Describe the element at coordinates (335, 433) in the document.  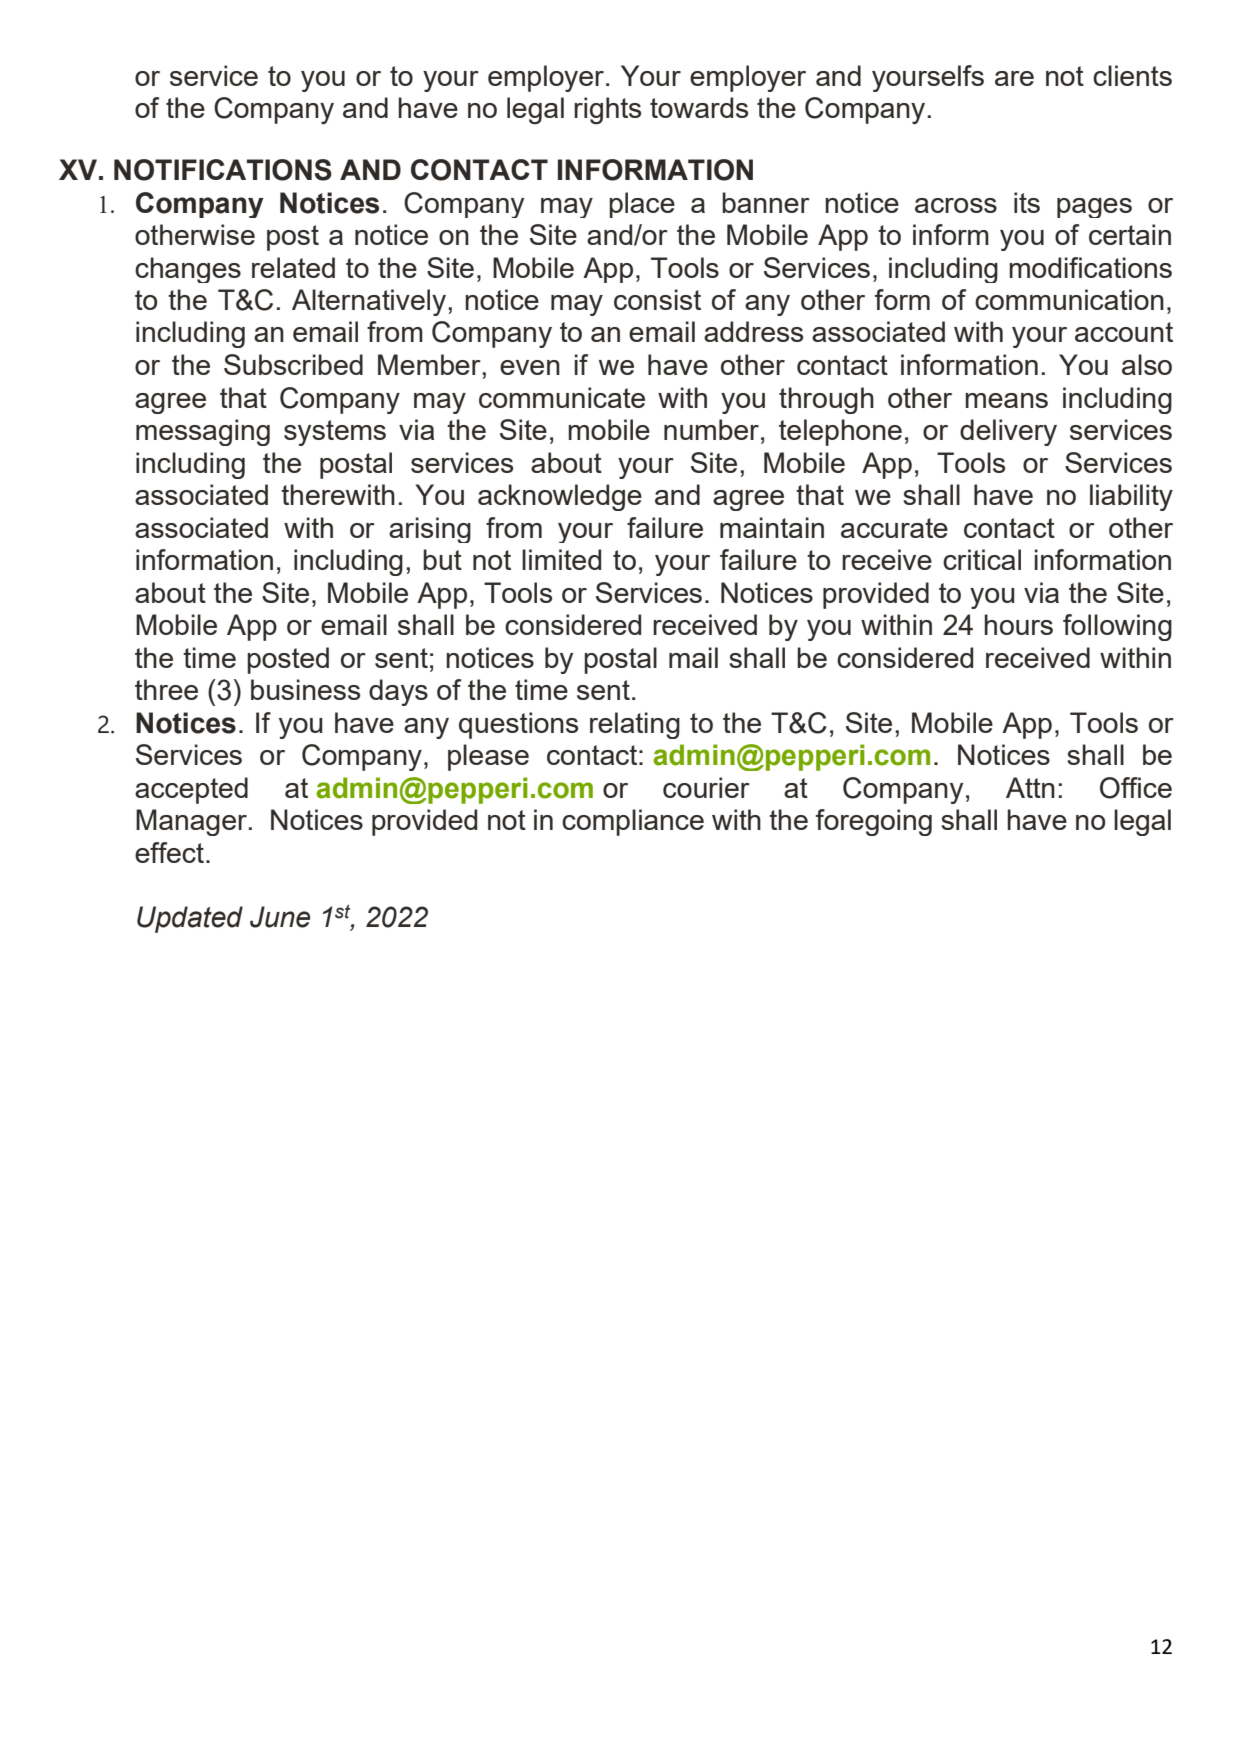
I see `systems` at that location.
